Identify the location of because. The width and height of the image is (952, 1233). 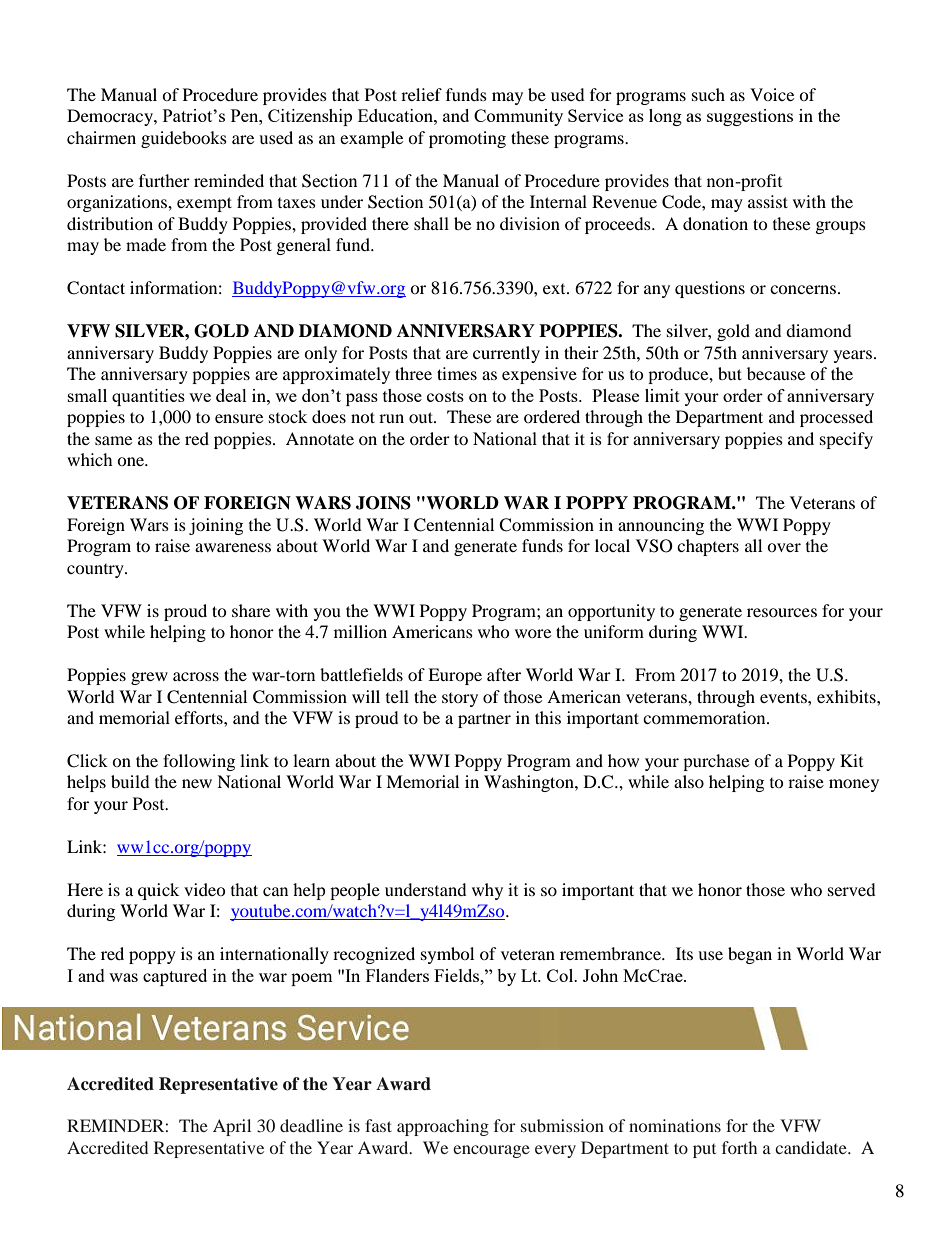
(776, 373).
